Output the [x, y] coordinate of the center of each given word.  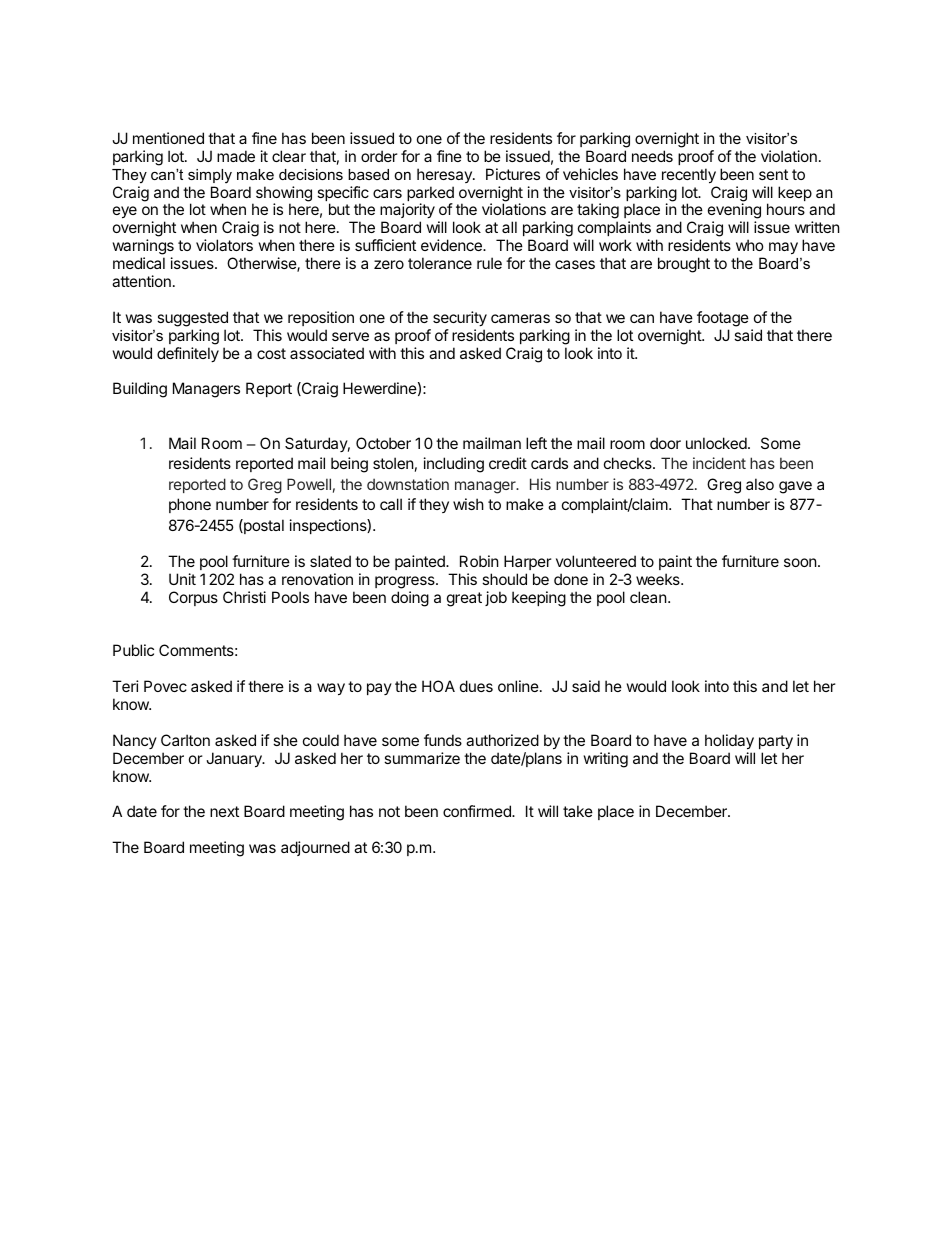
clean [648, 597]
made [236, 156]
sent [773, 174]
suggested [192, 319]
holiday [729, 741]
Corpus [193, 598]
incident [719, 463]
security [460, 318]
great [464, 599]
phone [190, 505]
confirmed [478, 811]
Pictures [513, 174]
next [224, 811]
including [454, 465]
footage [723, 319]
